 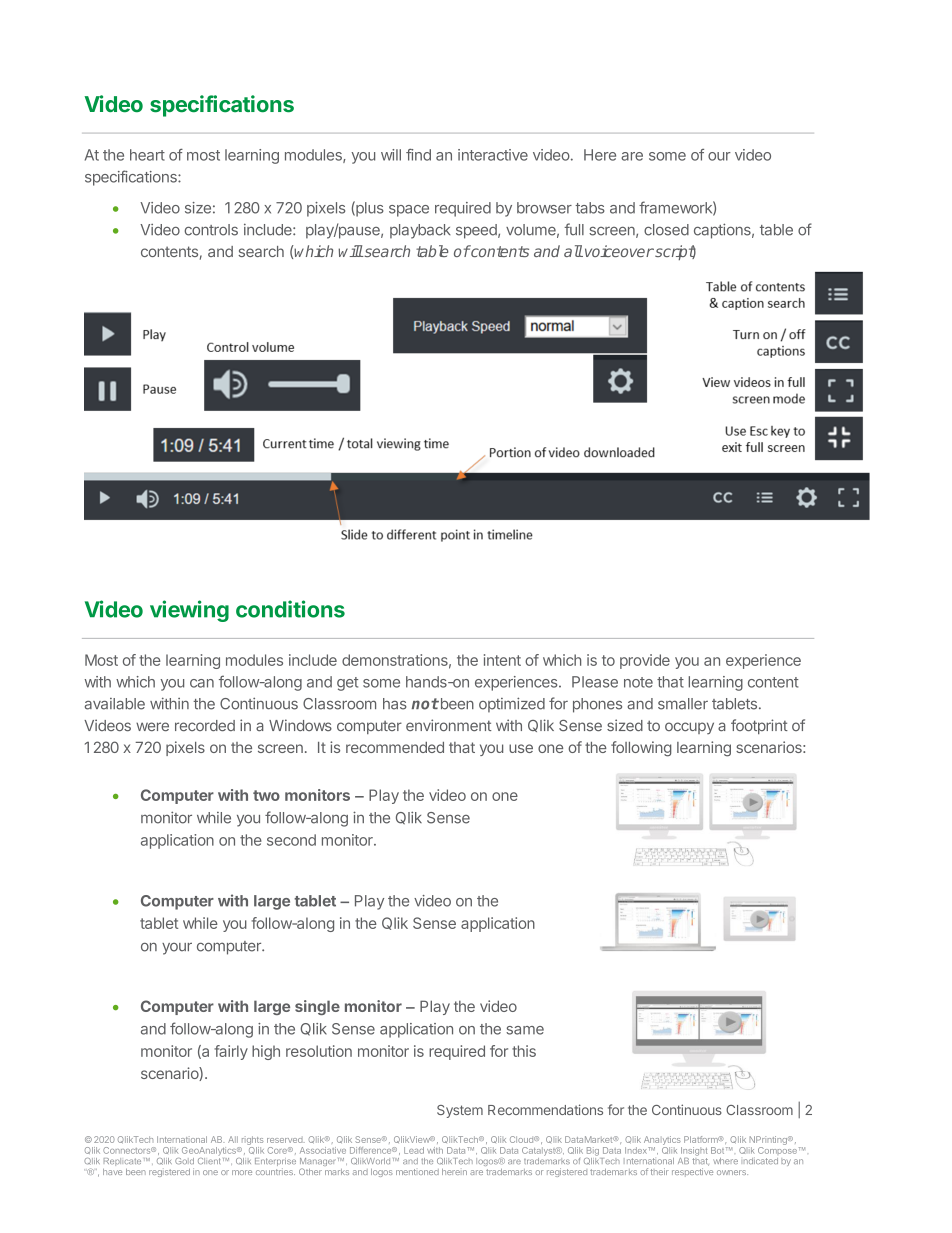 I want to click on heart, so click(x=147, y=155).
